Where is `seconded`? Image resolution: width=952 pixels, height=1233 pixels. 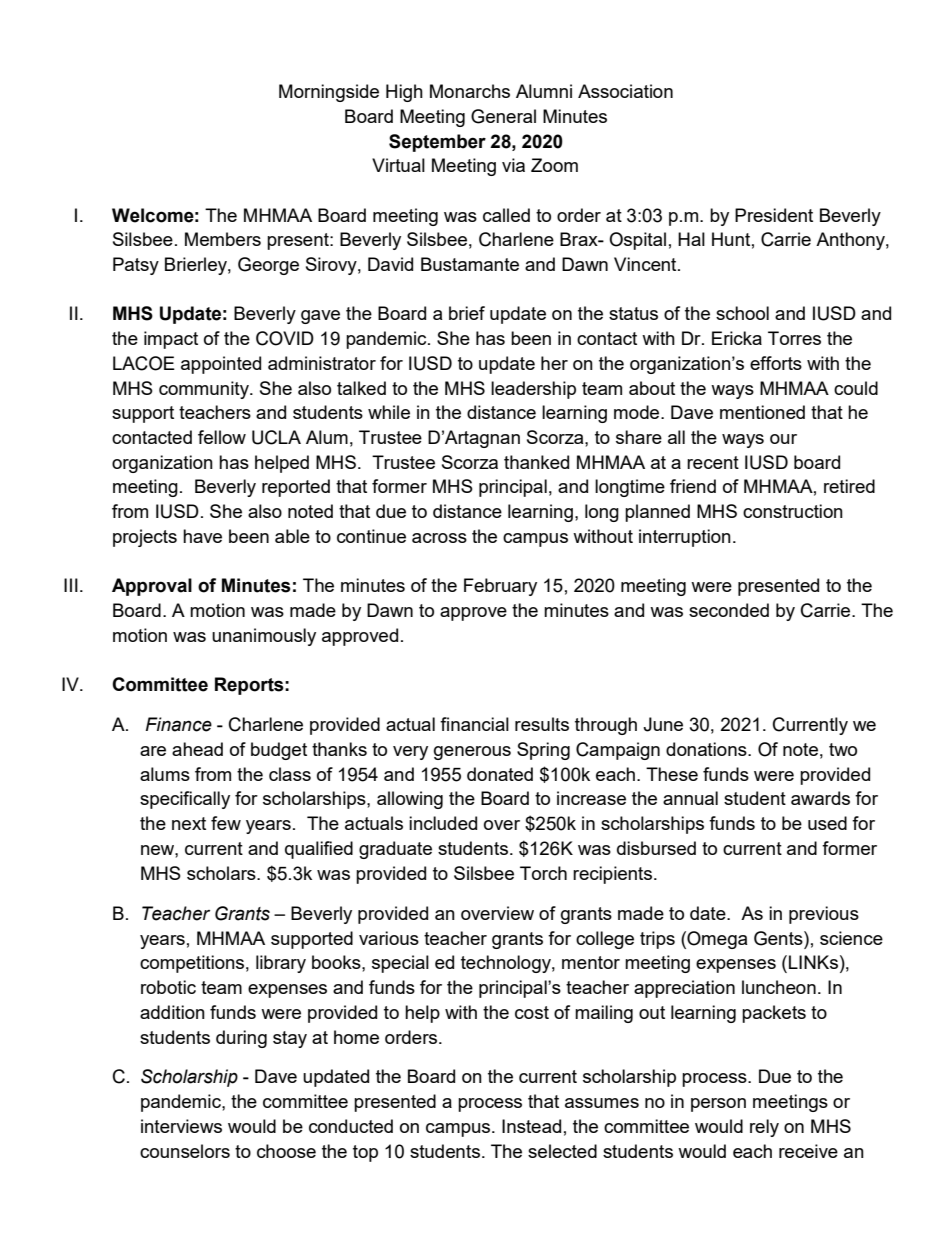 seconded is located at coordinates (729, 610).
